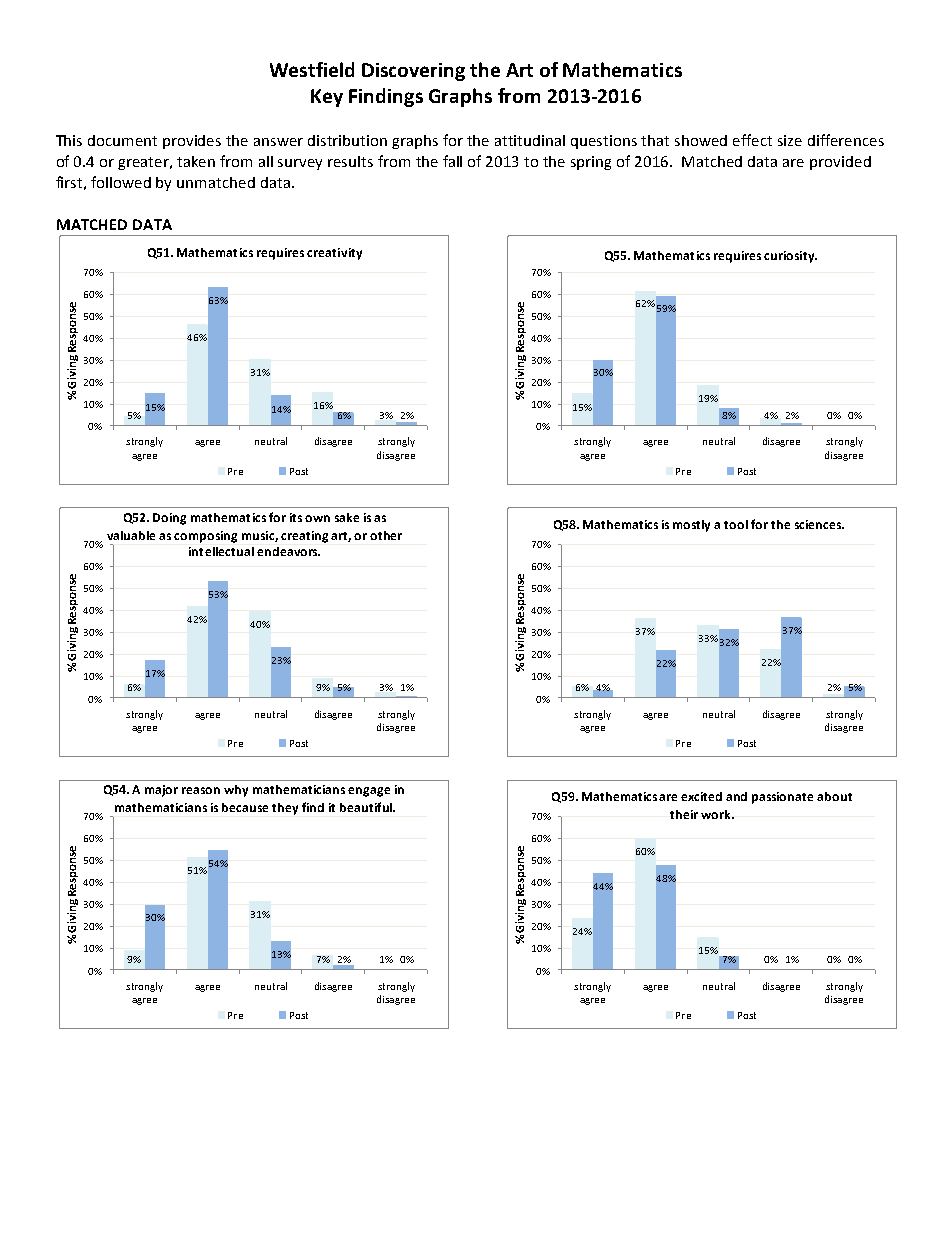 This screenshot has height=1233, width=952. I want to click on mostly, so click(691, 526).
